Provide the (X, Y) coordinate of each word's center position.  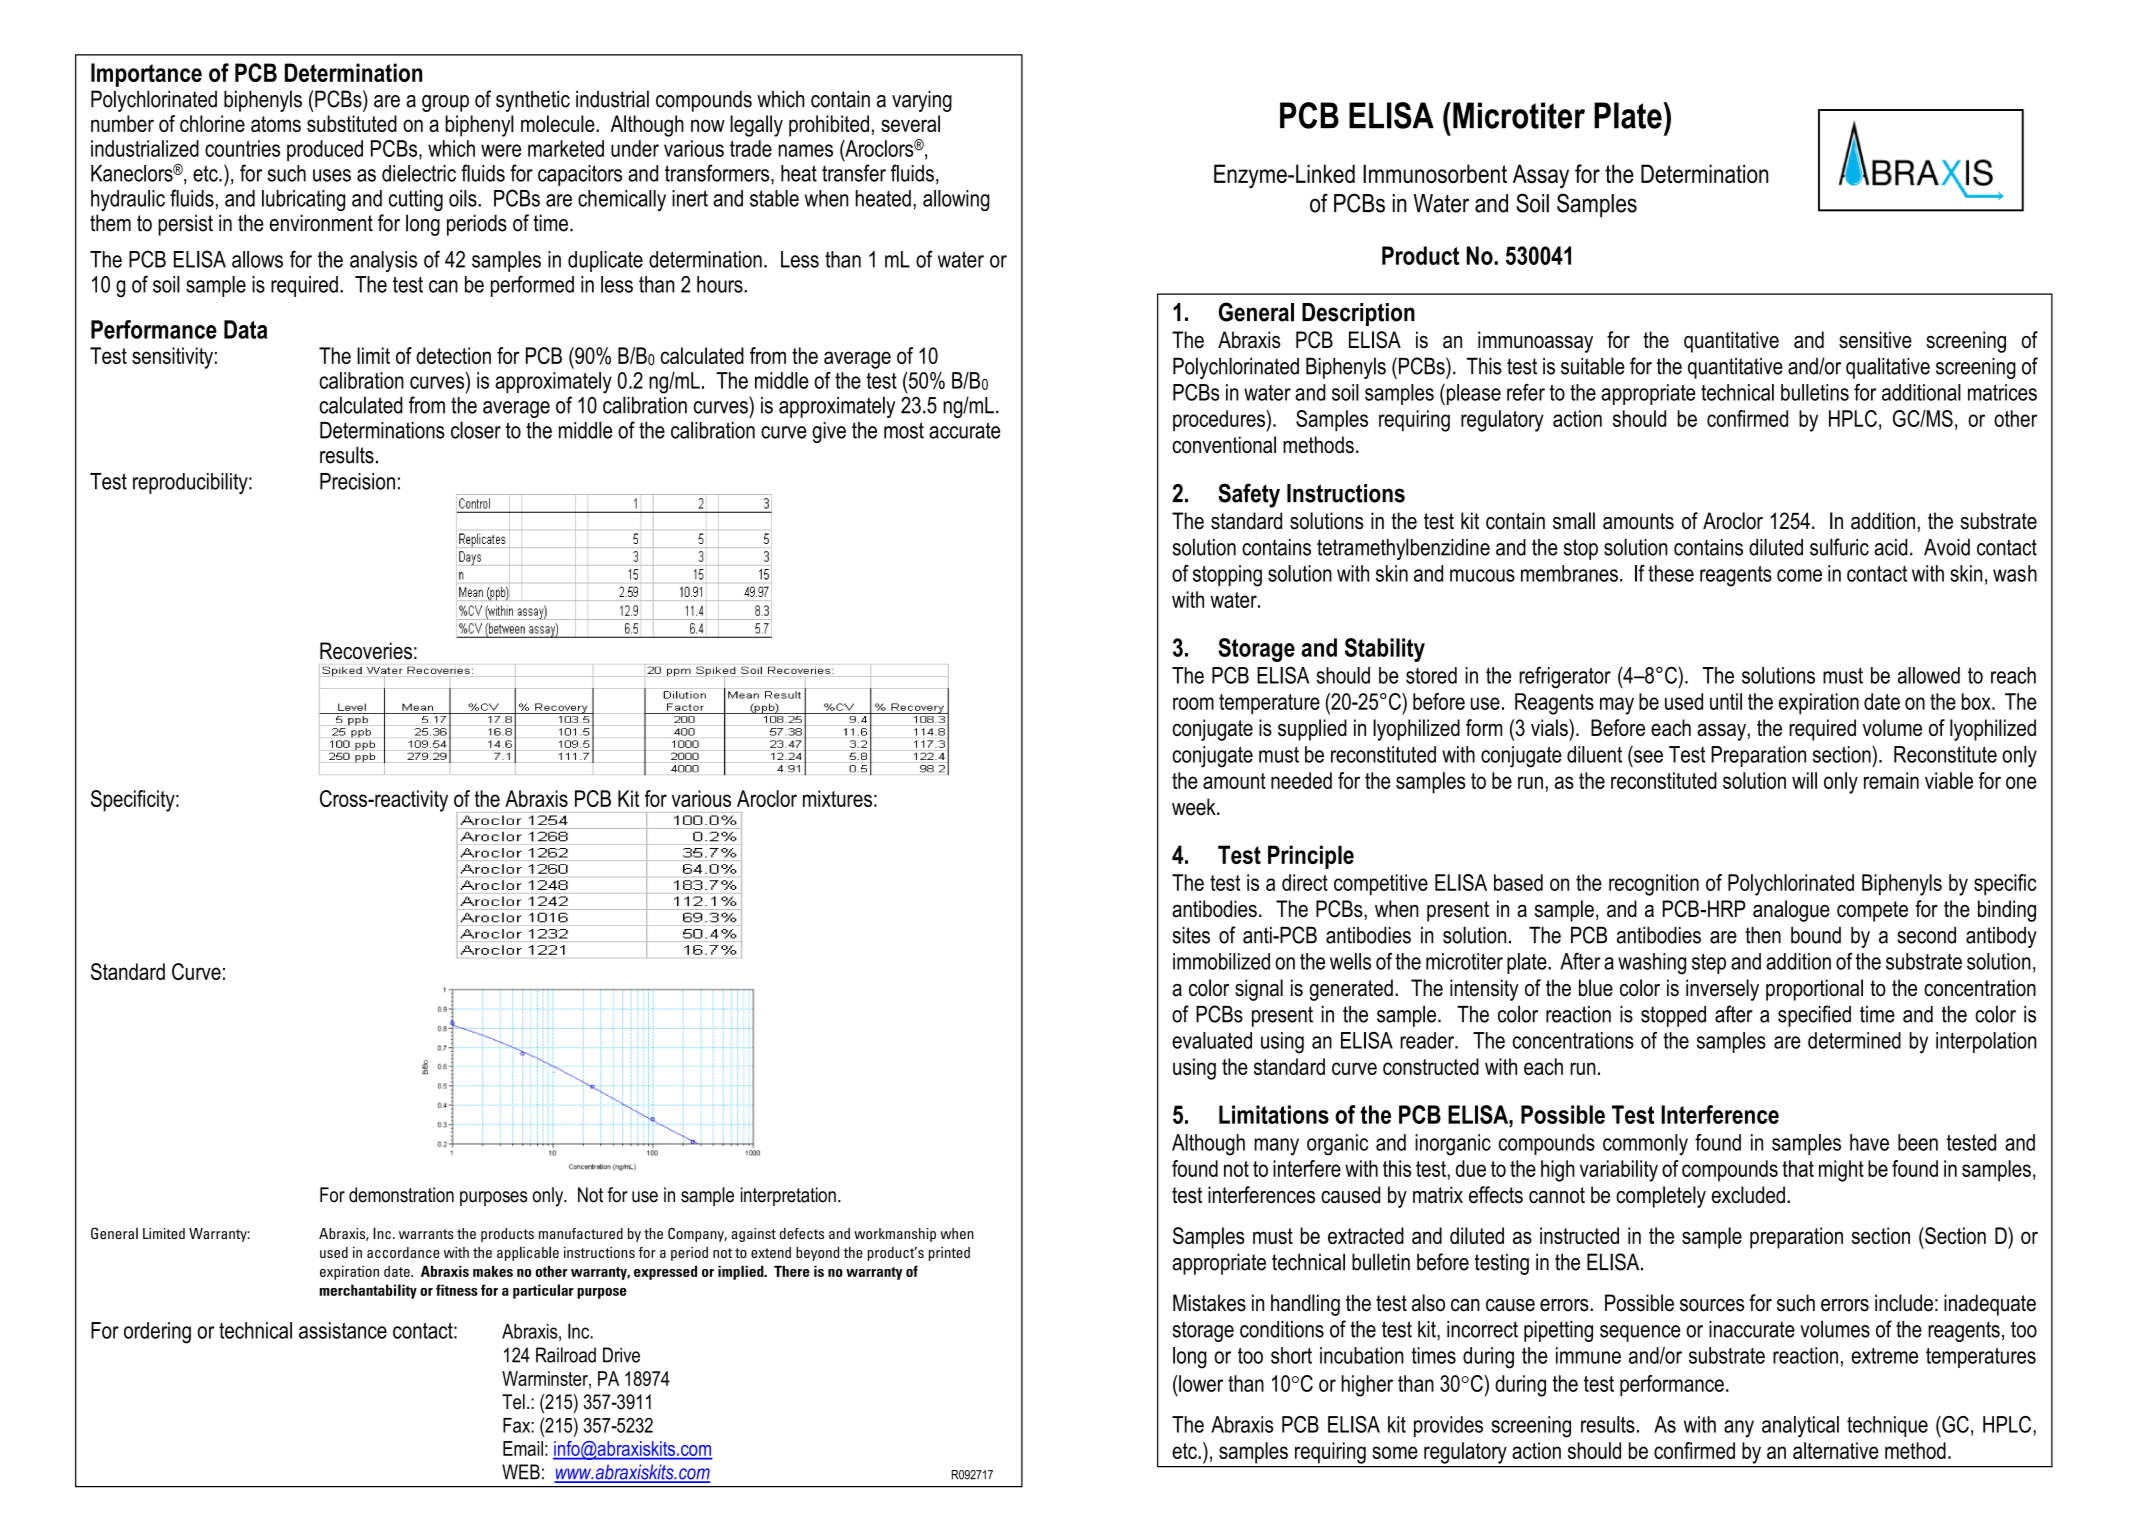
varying (922, 101)
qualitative (1888, 368)
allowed (1929, 675)
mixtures (837, 798)
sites (1191, 935)
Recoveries (366, 651)
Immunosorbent (1435, 173)
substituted (352, 123)
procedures (1220, 421)
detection (453, 355)
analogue (1791, 911)
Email (523, 1448)
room (1193, 703)
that (1798, 1168)
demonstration (401, 1195)
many (1276, 1147)
